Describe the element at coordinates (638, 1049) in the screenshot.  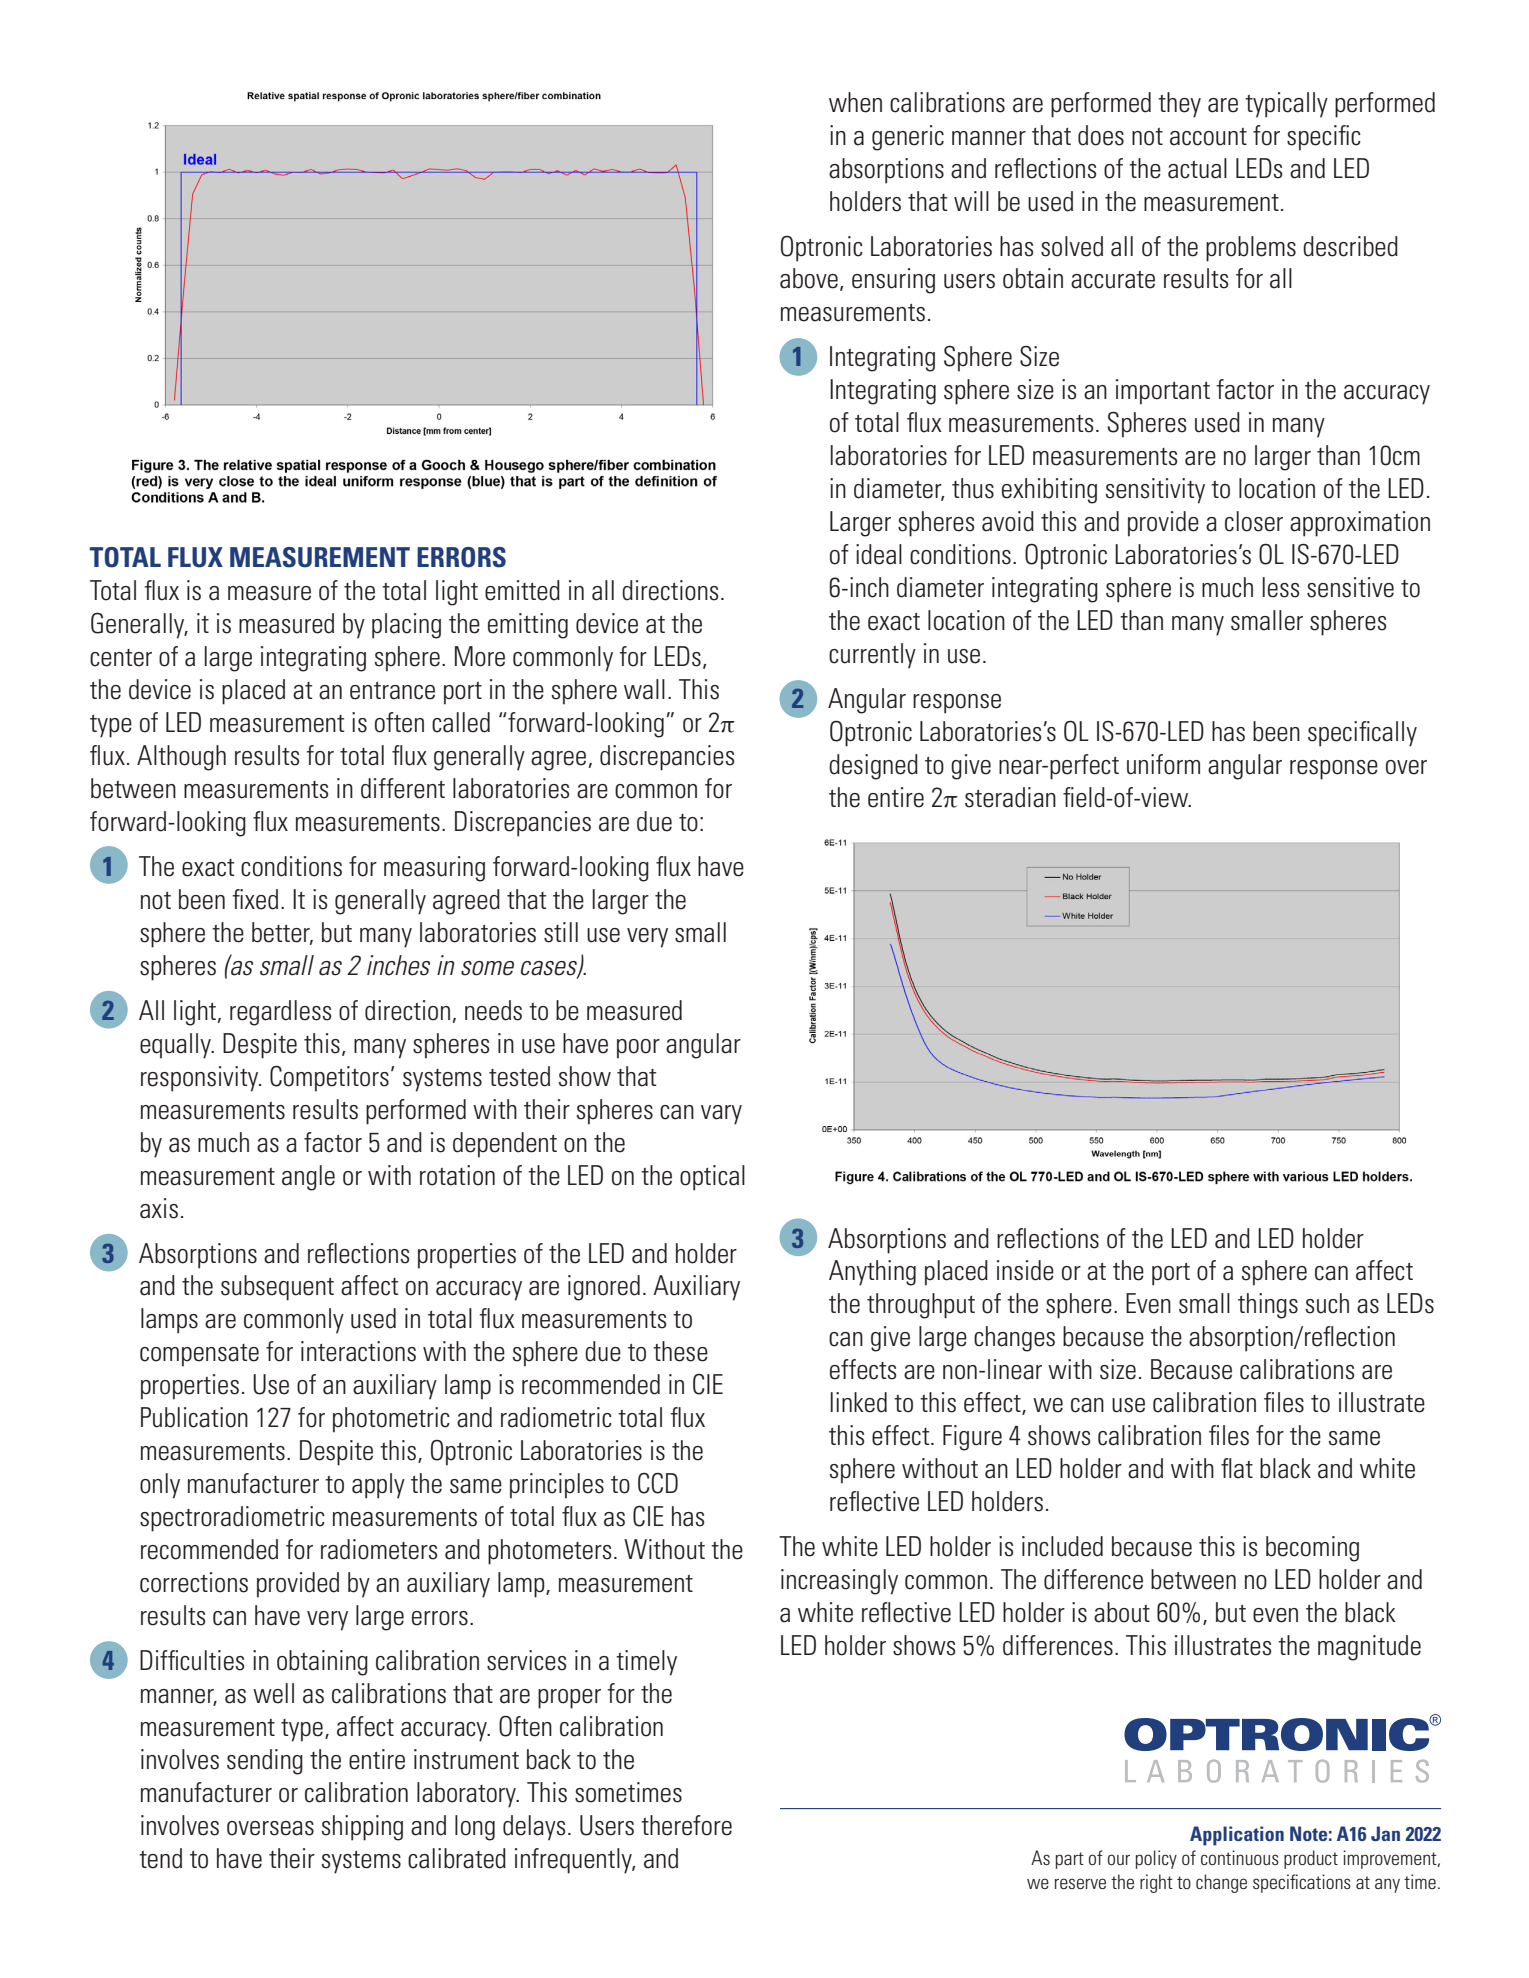
I see `poor` at that location.
